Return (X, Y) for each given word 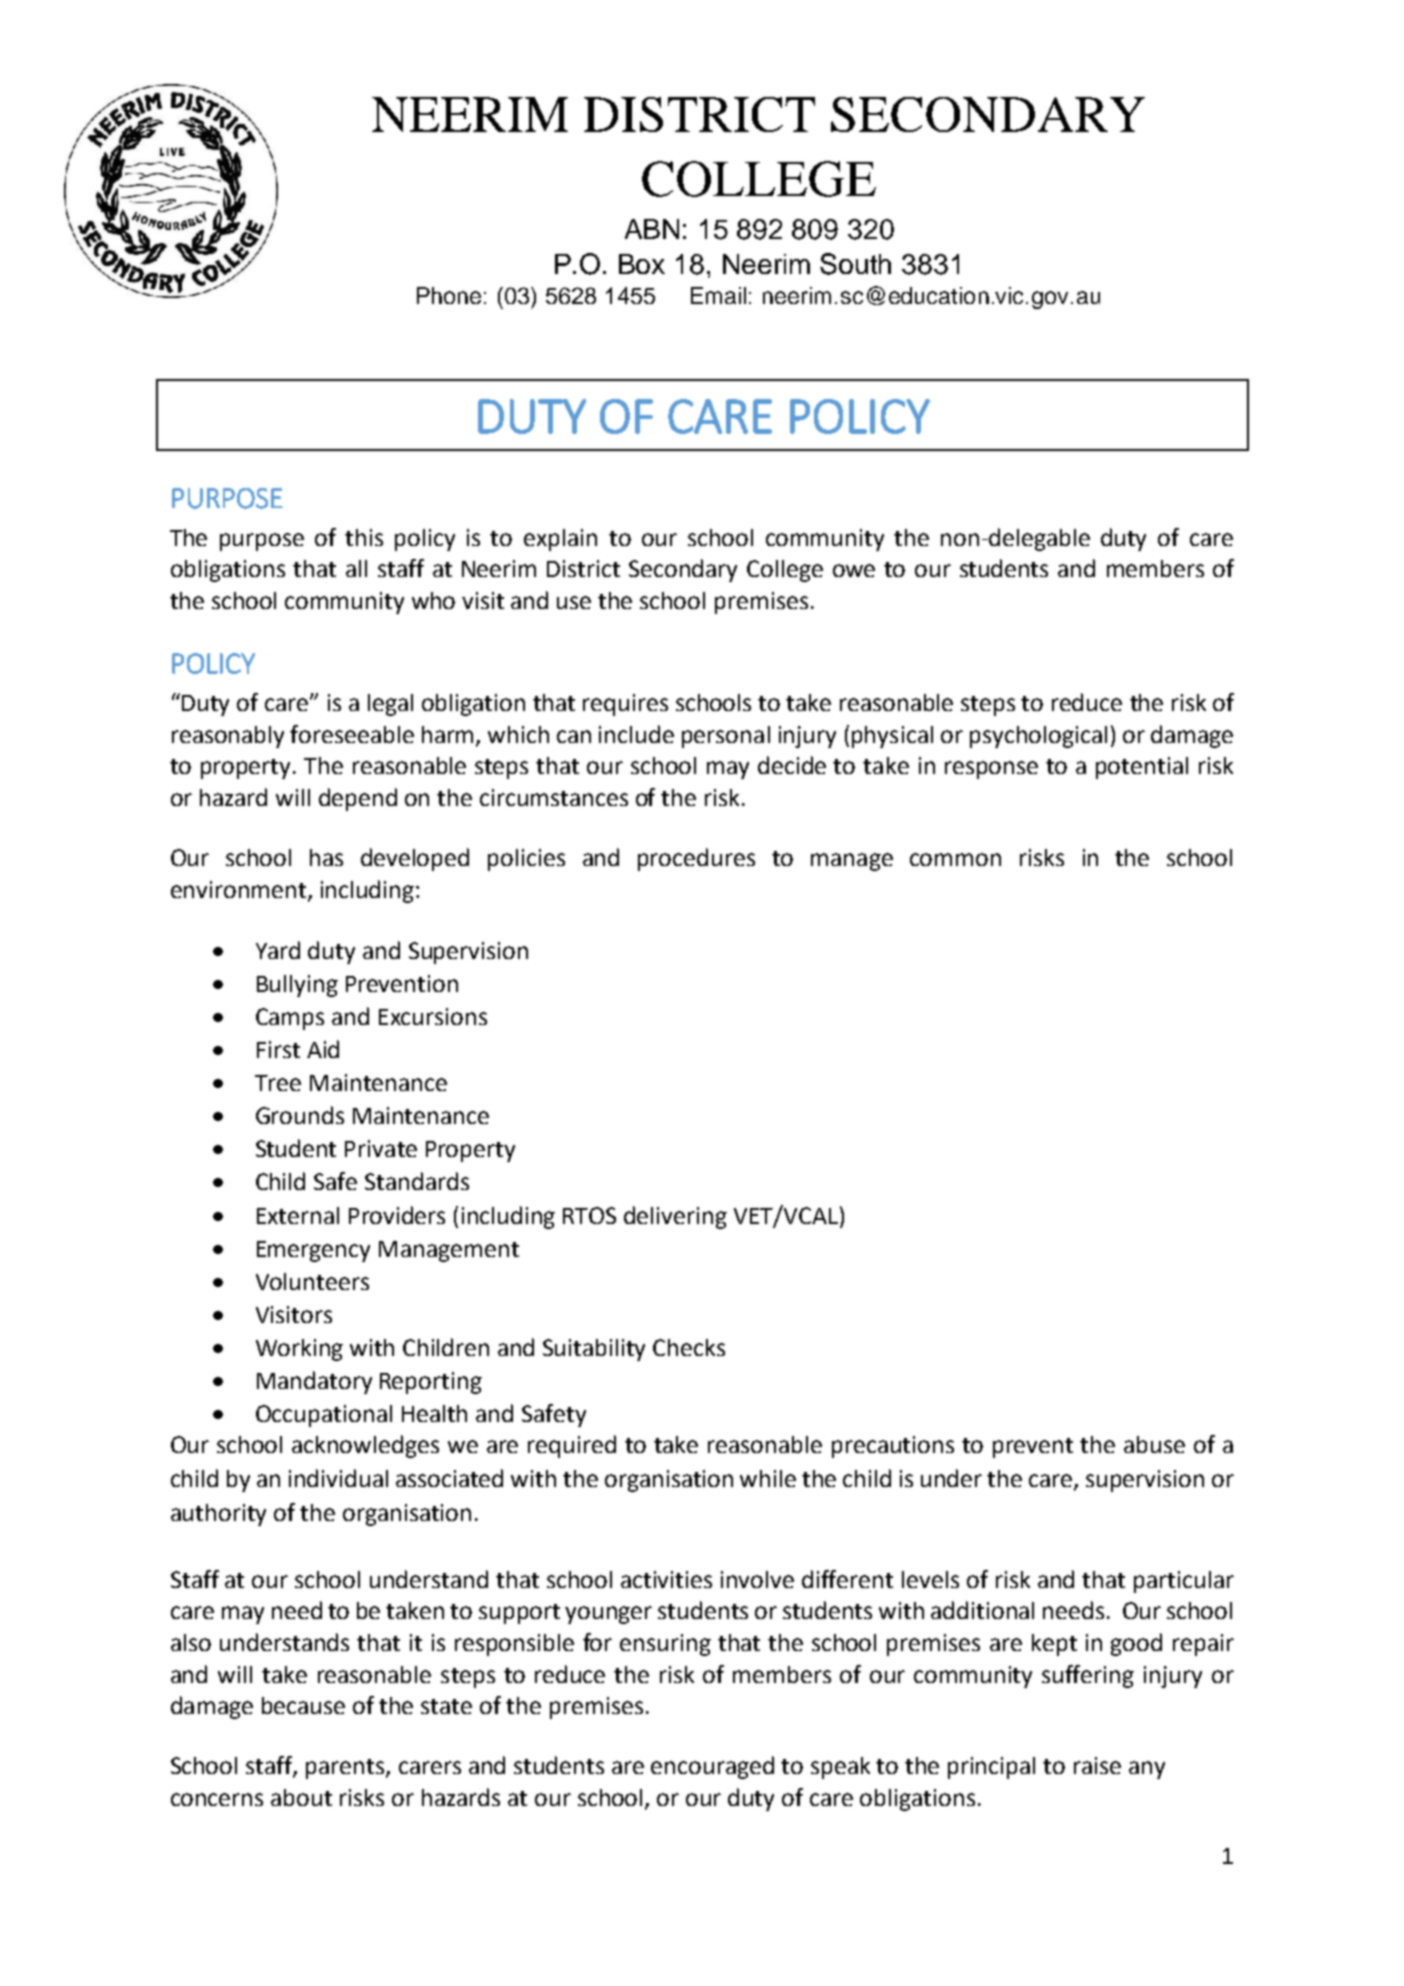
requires (625, 705)
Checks (689, 1347)
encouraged (712, 1767)
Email (718, 295)
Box (642, 264)
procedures (696, 859)
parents (346, 1769)
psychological (1038, 737)
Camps (290, 1019)
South (855, 264)
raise (1097, 1765)
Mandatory (314, 1382)
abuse (1154, 1444)
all (356, 568)
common (955, 859)
